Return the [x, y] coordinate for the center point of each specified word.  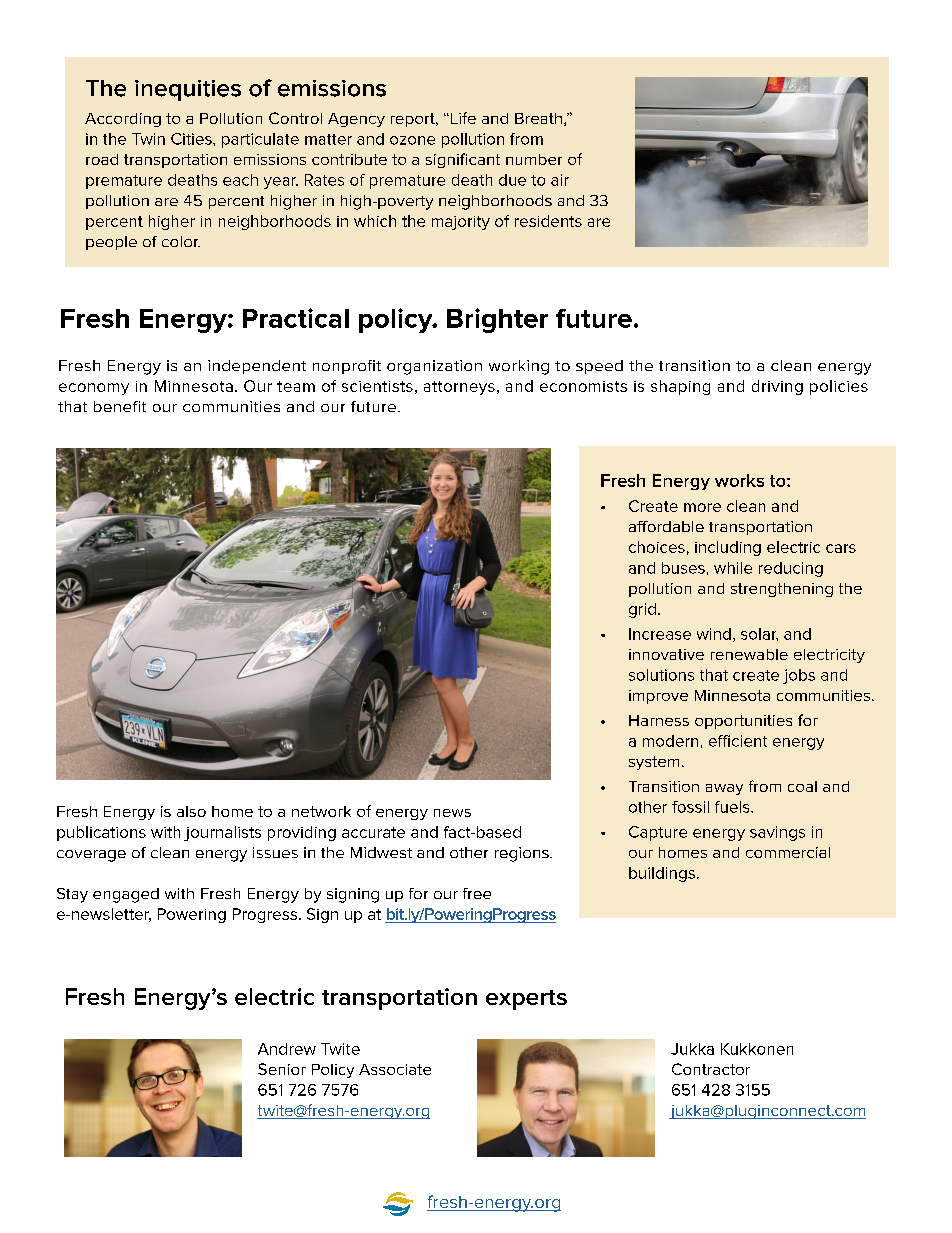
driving [777, 387]
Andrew [287, 1049]
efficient [738, 741]
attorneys [459, 388]
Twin [148, 139]
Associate [395, 1069]
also [191, 811]
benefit [120, 406]
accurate [373, 832]
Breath [538, 118]
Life [462, 118]
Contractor [711, 1069]
